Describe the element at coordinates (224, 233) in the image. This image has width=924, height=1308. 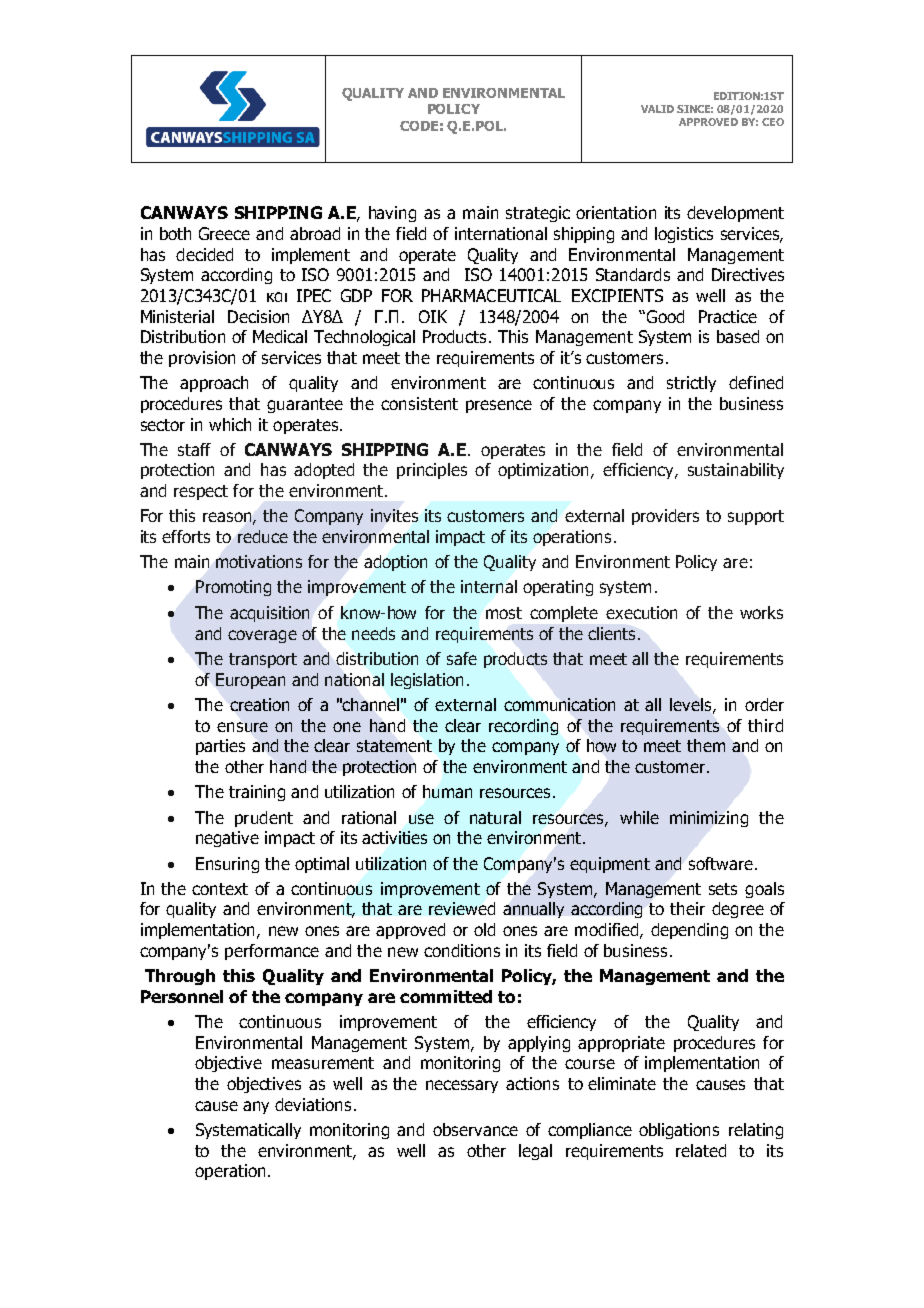
I see `Greece` at that location.
